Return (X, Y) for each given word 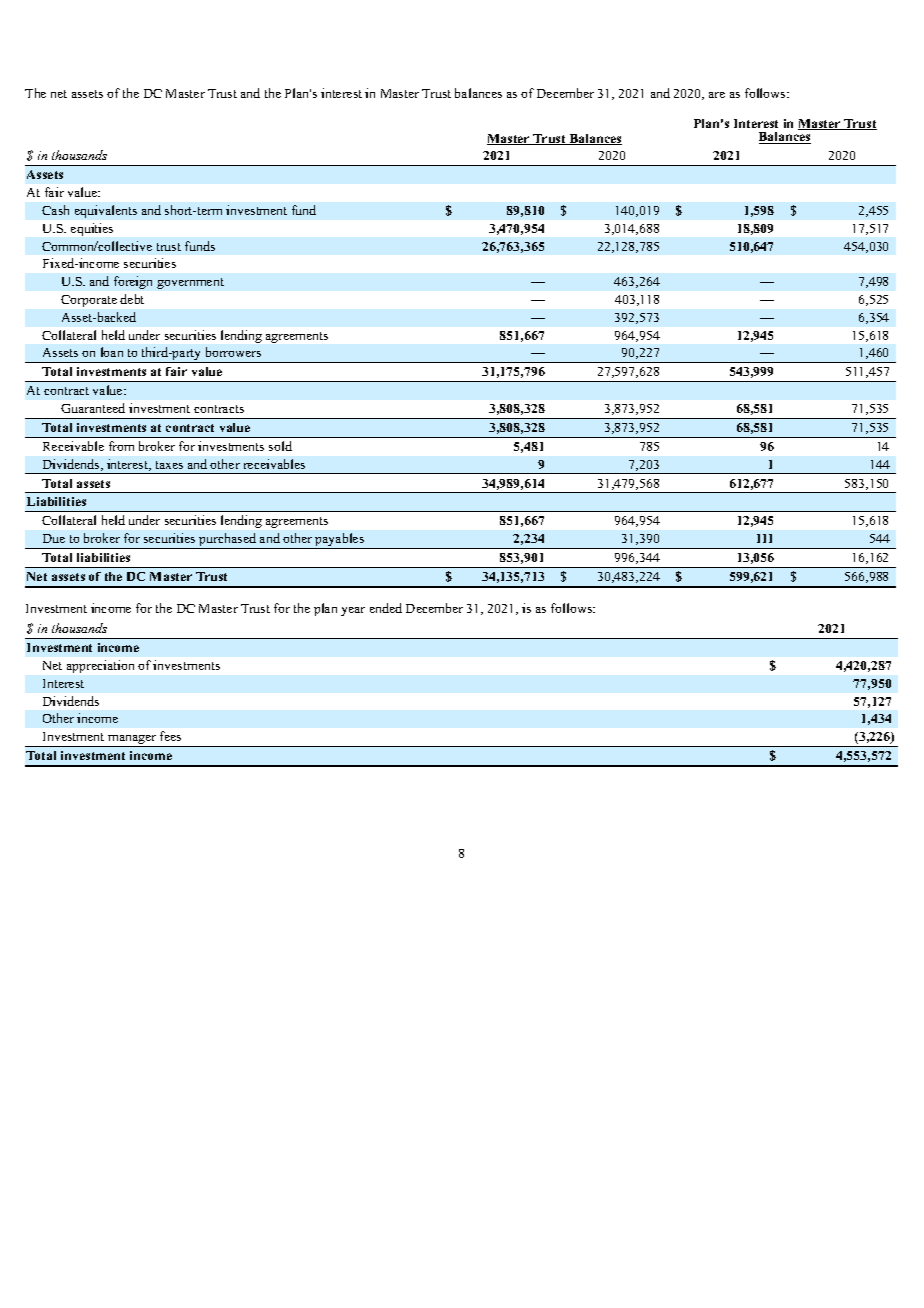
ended (386, 608)
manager (132, 741)
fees (170, 736)
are (717, 95)
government (190, 283)
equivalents (106, 211)
